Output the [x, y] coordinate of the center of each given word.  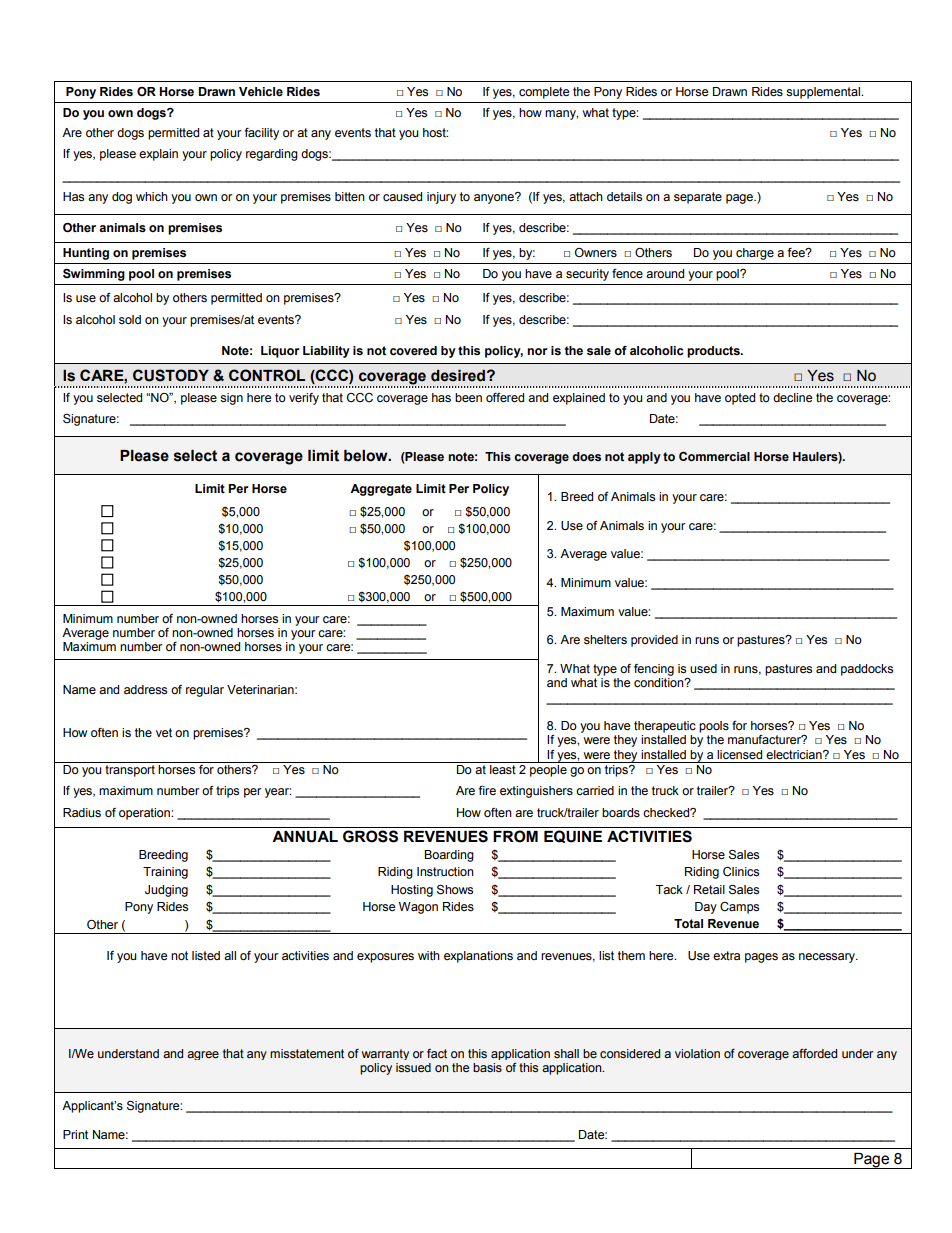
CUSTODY [171, 375]
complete [544, 93]
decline [792, 398]
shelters [605, 640]
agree [203, 1055]
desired [458, 376]
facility [261, 134]
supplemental [824, 93]
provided [654, 641]
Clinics [741, 872]
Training [165, 873]
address [145, 690]
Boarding [449, 856]
